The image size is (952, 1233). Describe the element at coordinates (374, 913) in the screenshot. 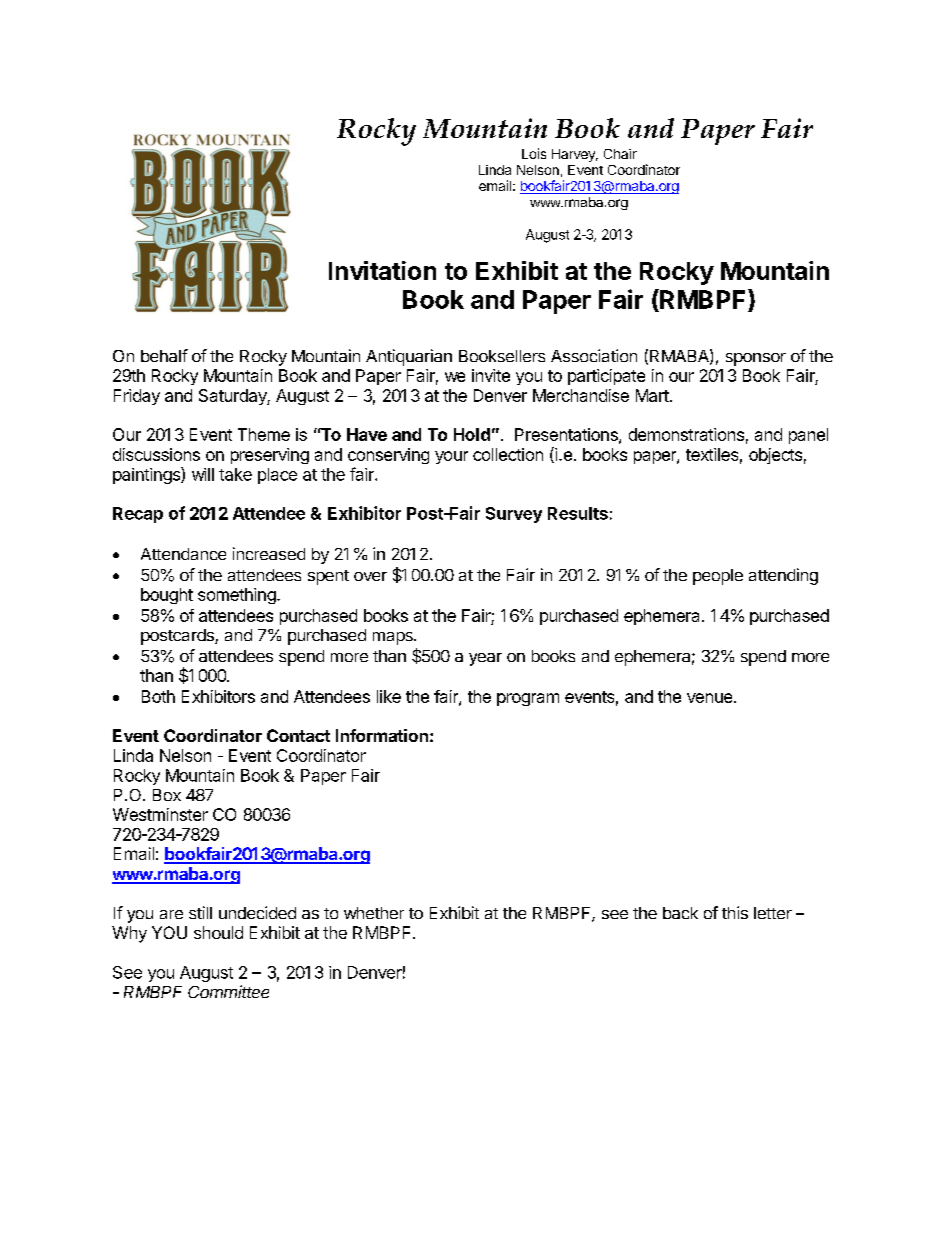

I see `whether` at that location.
